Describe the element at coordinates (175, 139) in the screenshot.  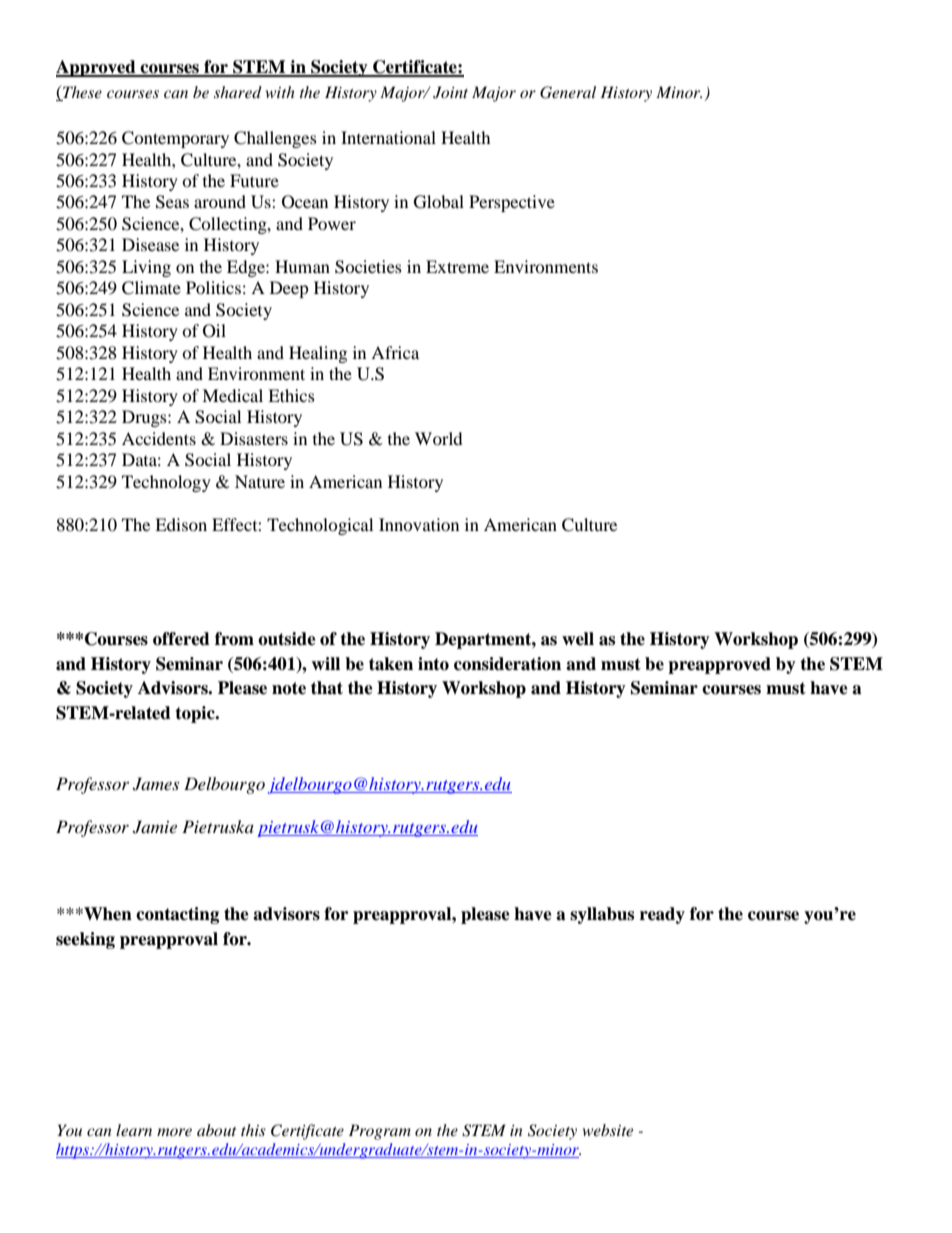
I see `Contemporary` at that location.
